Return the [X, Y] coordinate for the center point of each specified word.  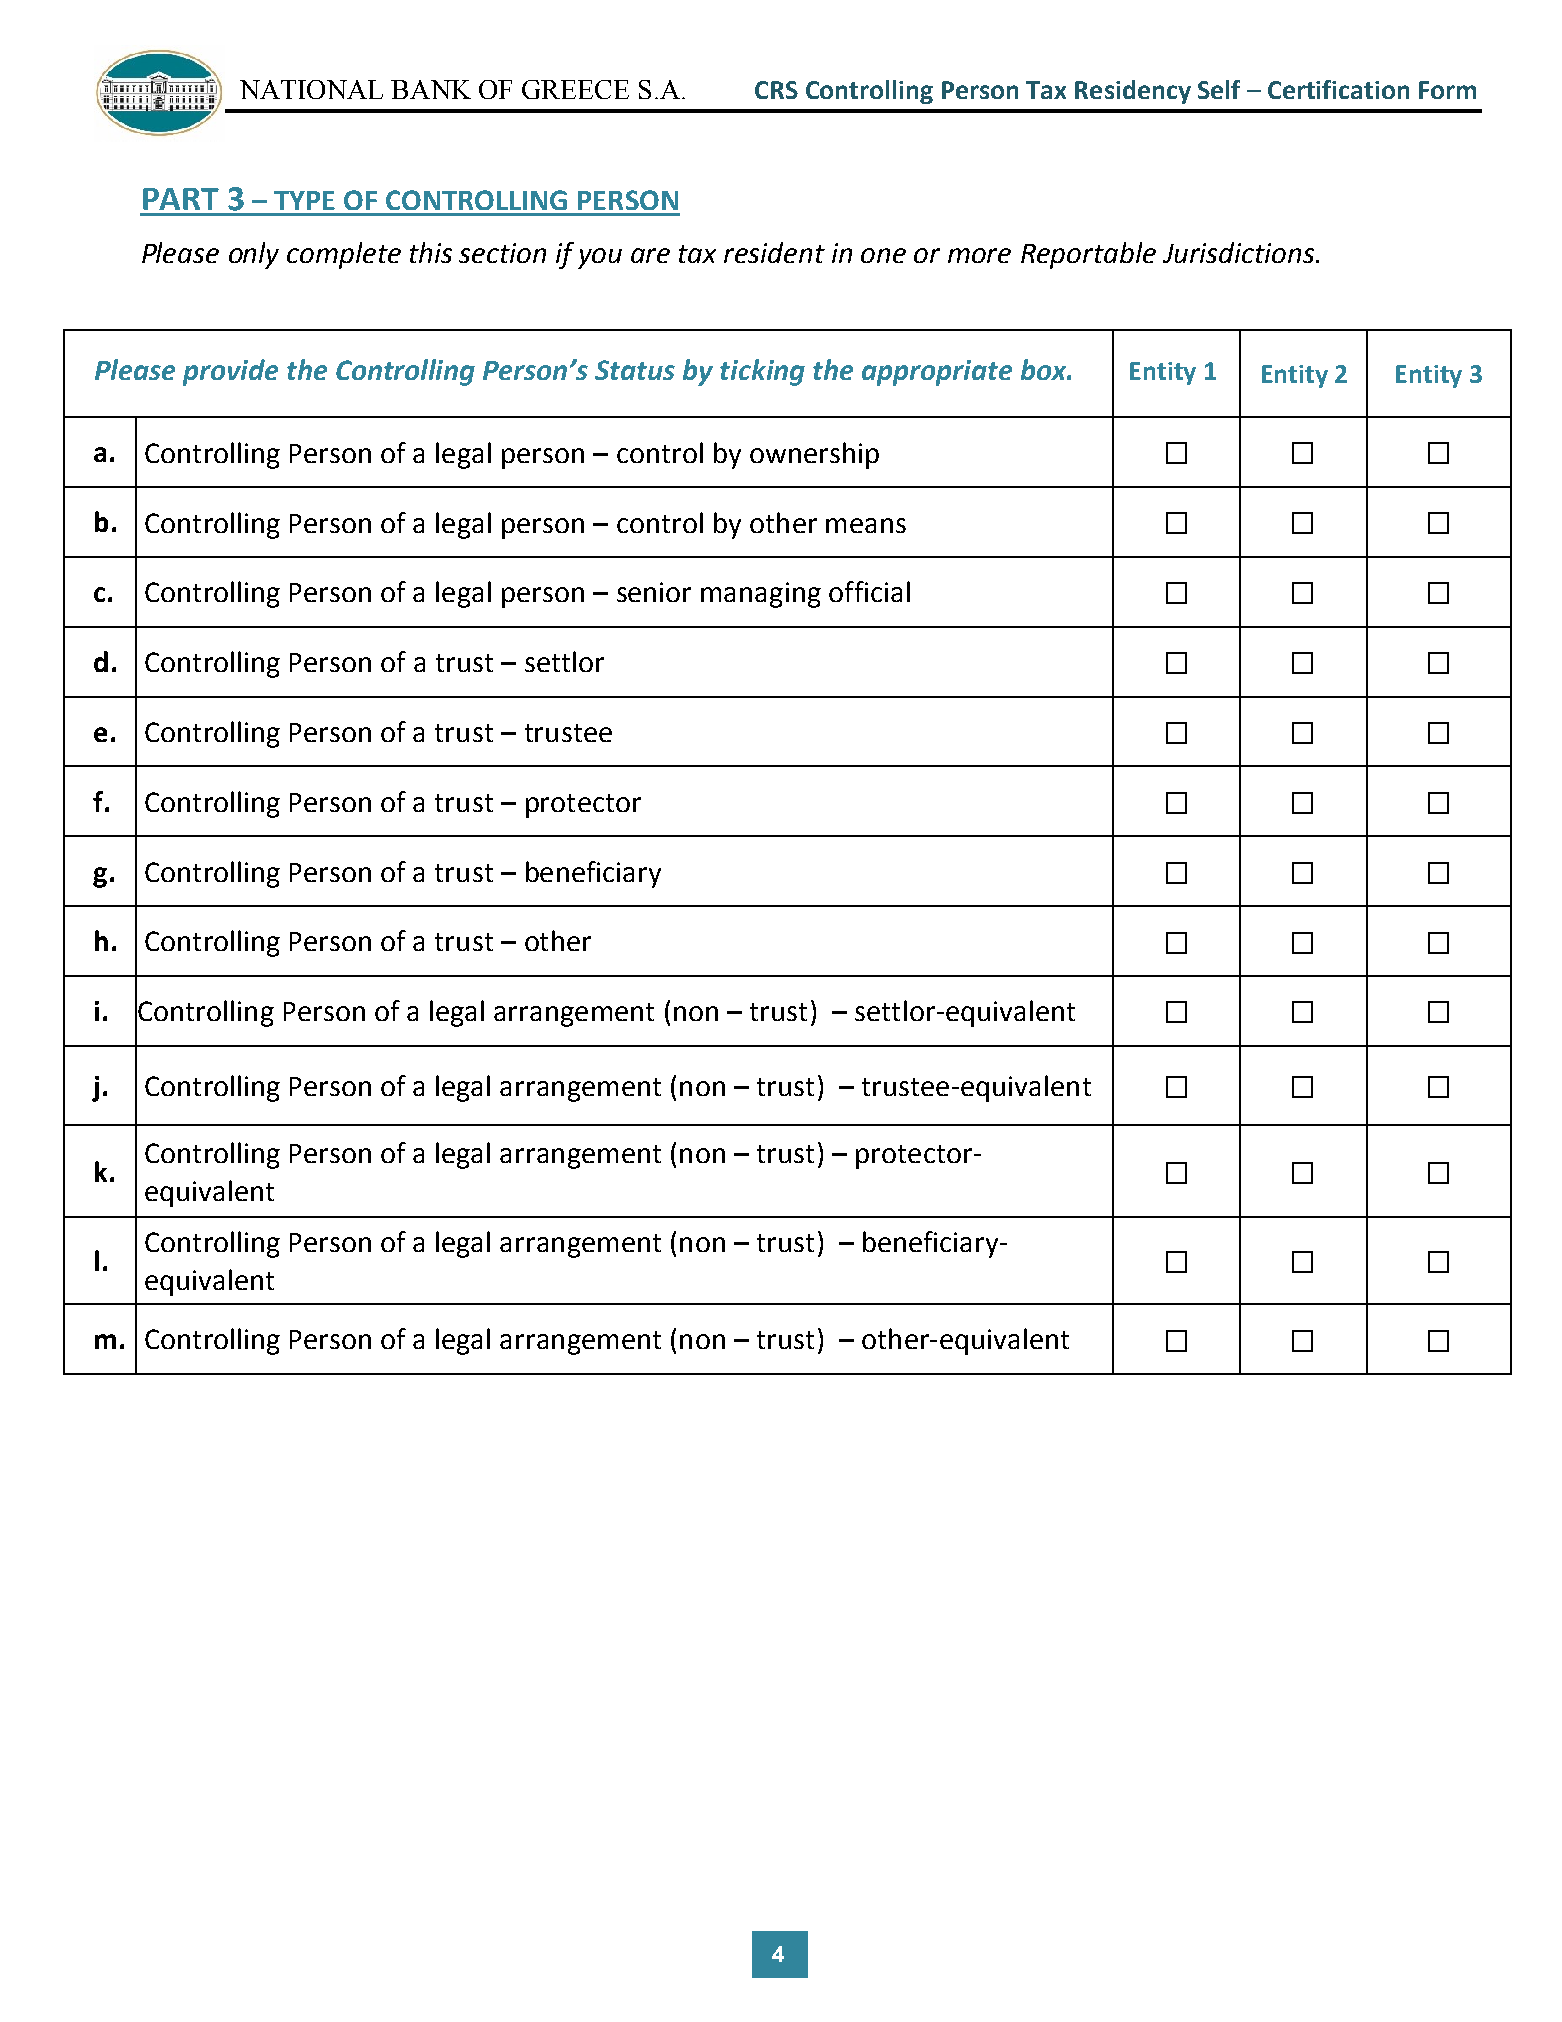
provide [230, 372]
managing [761, 595]
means [866, 525]
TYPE [304, 200]
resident [774, 252]
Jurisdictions [1240, 252]
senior [654, 592]
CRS [776, 90]
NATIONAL [311, 89]
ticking [762, 372]
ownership [814, 455]
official [869, 591]
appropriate [937, 373]
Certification [1338, 89]
